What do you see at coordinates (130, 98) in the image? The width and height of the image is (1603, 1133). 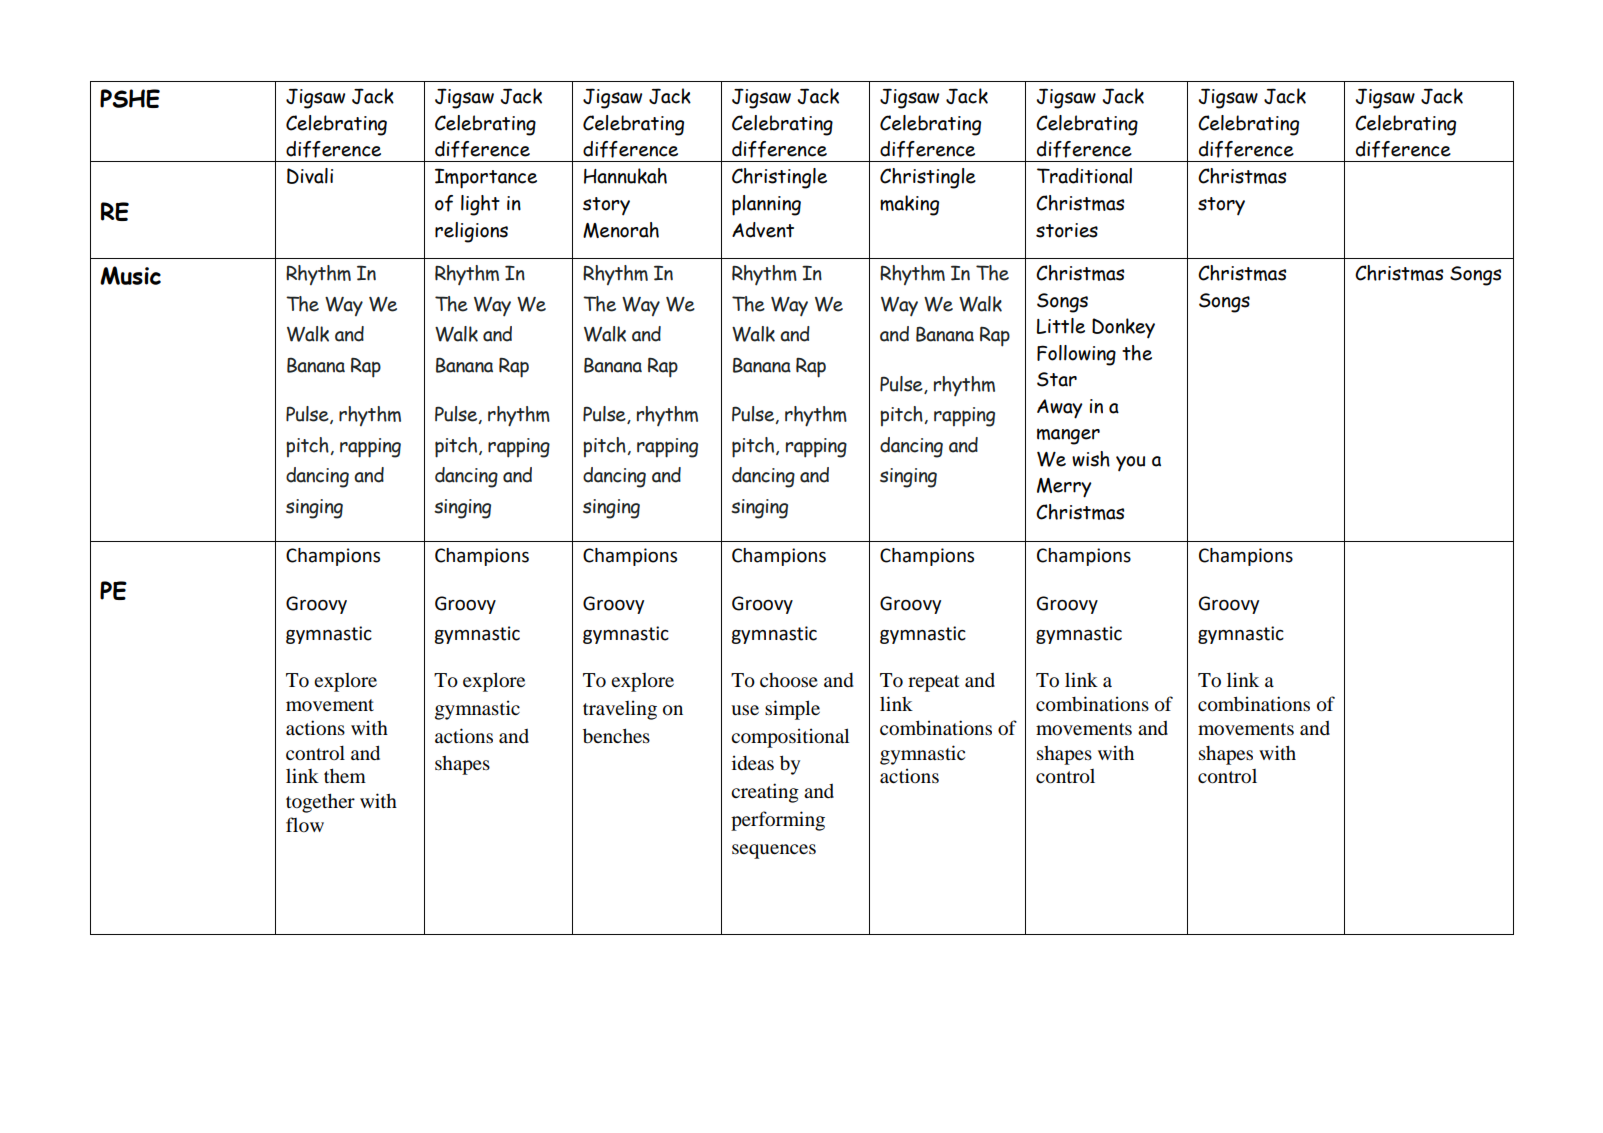 I see `PSHE` at bounding box center [130, 98].
